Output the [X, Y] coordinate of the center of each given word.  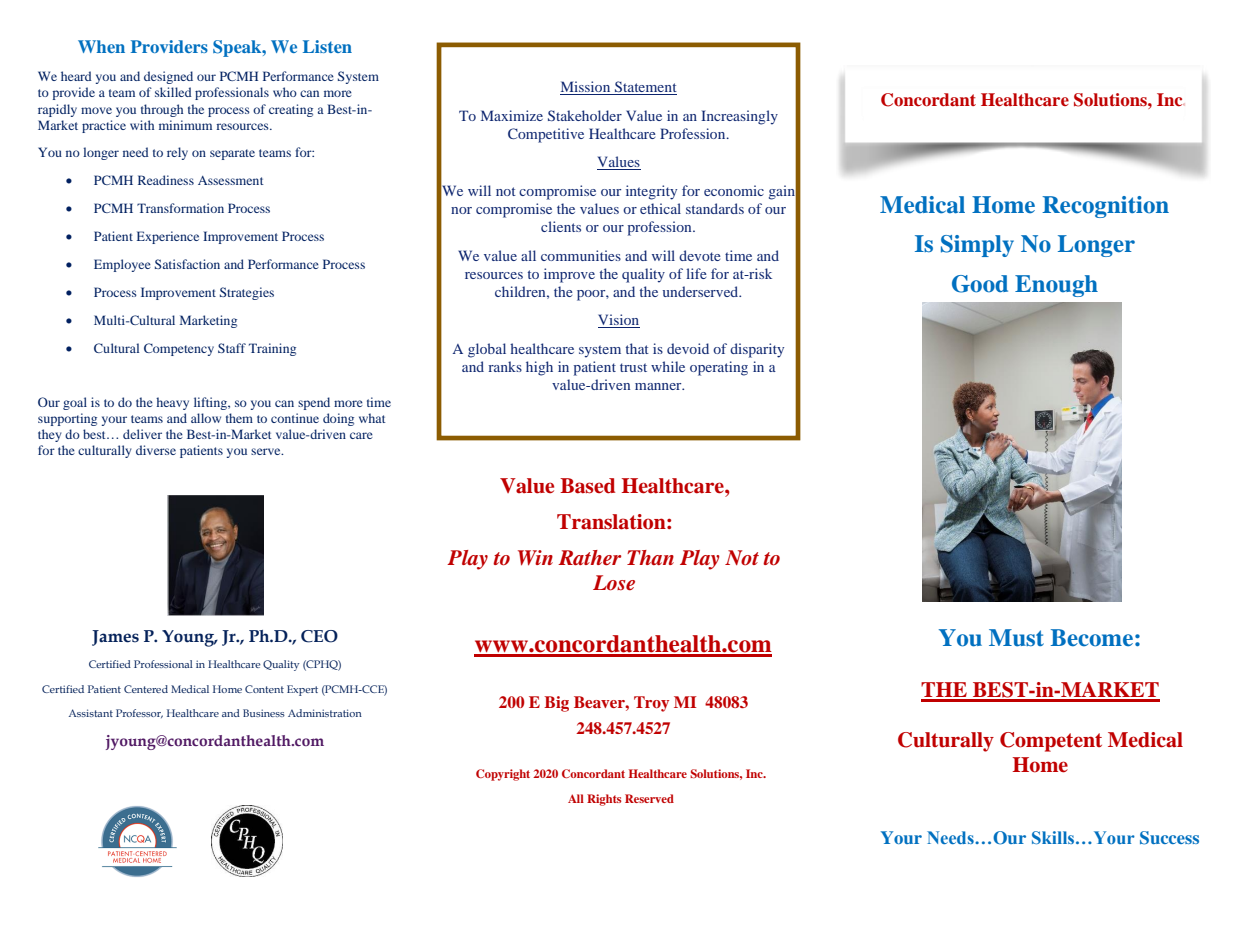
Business [264, 713]
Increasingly [739, 117]
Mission [586, 88]
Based [587, 486]
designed [168, 77]
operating [719, 368]
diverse [156, 450]
